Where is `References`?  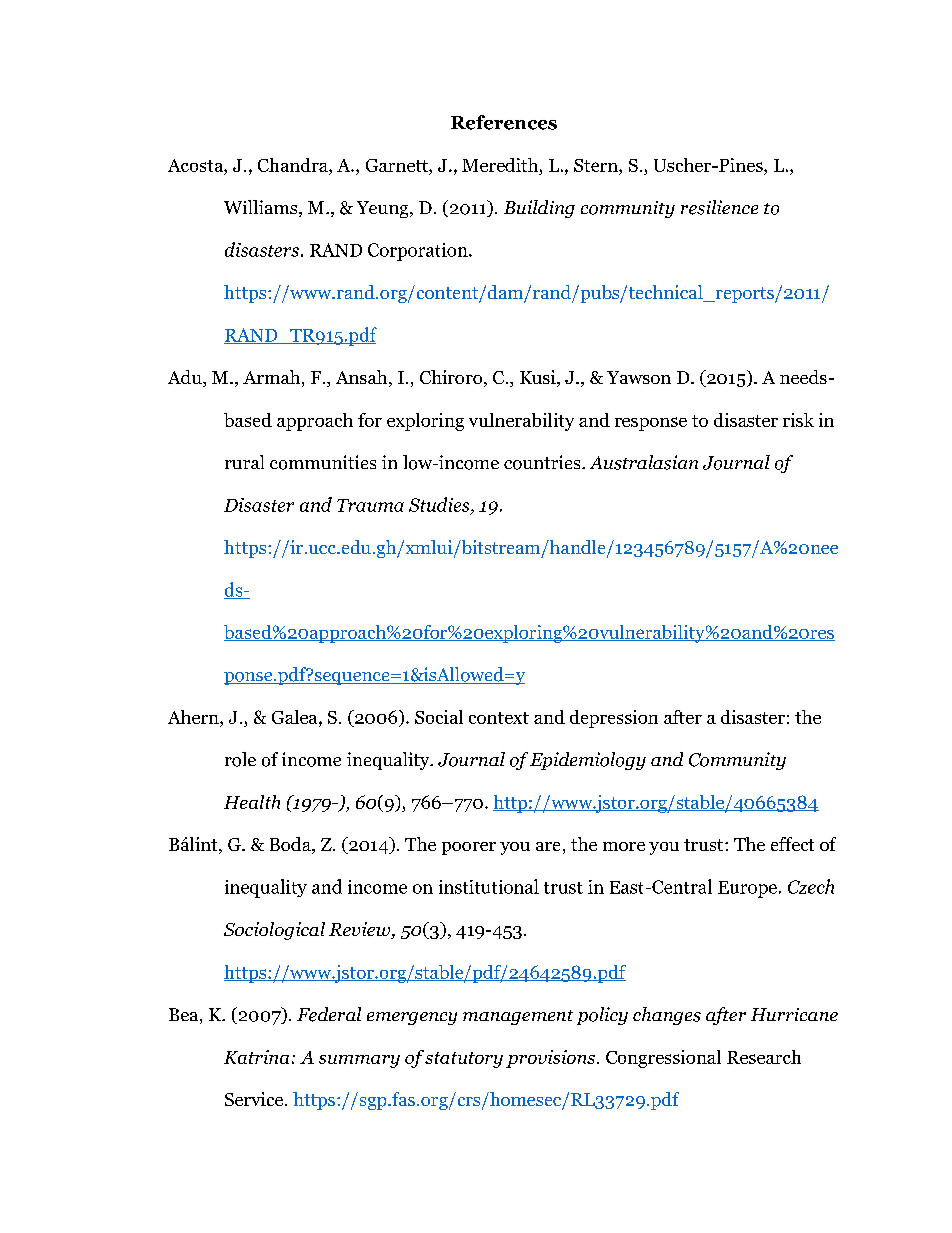 References is located at coordinates (504, 122).
